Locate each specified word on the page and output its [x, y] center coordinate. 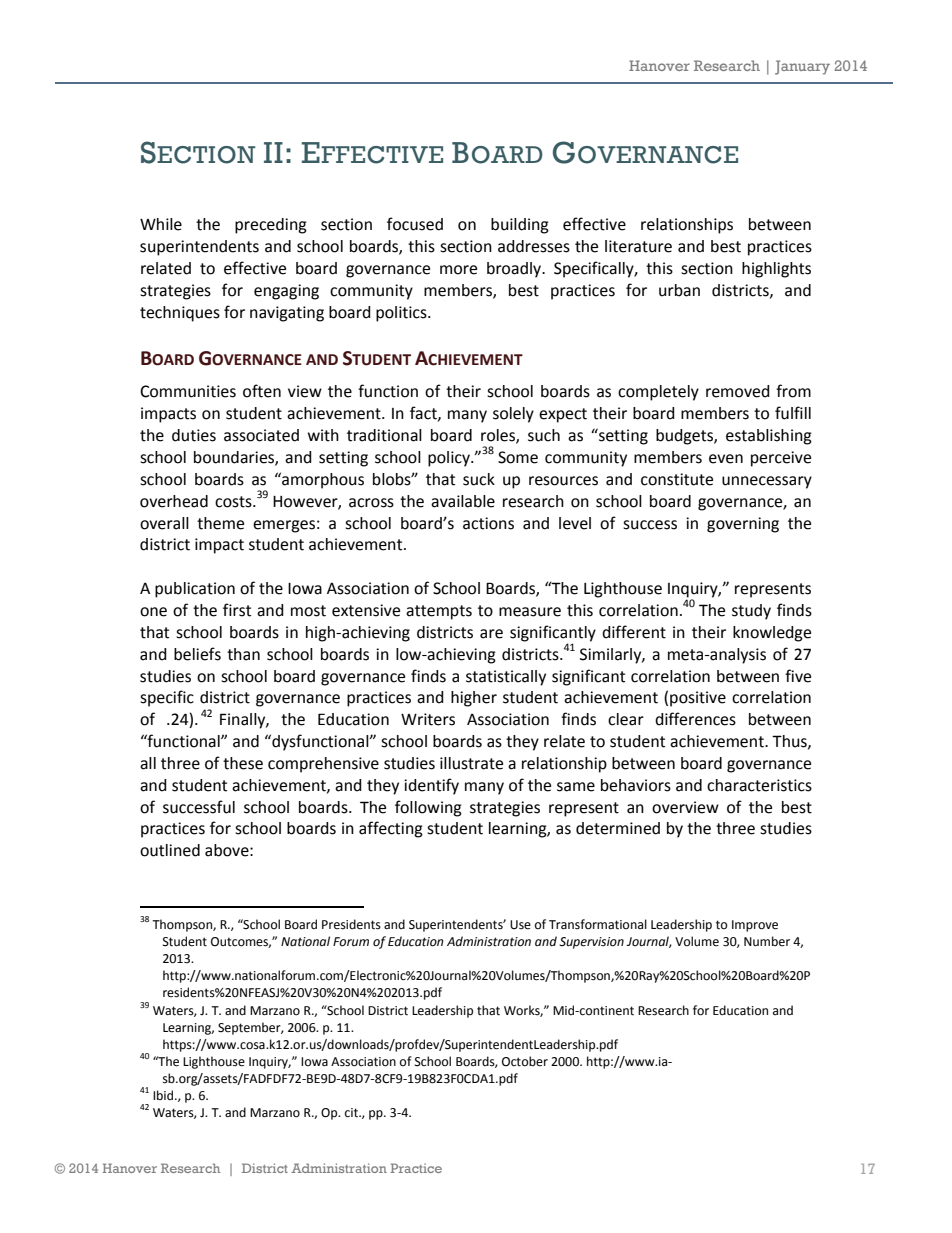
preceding [271, 226]
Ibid [164, 1095]
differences [695, 719]
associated [261, 435]
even [726, 459]
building [520, 226]
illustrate [471, 763]
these [243, 763]
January [802, 67]
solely [513, 415]
